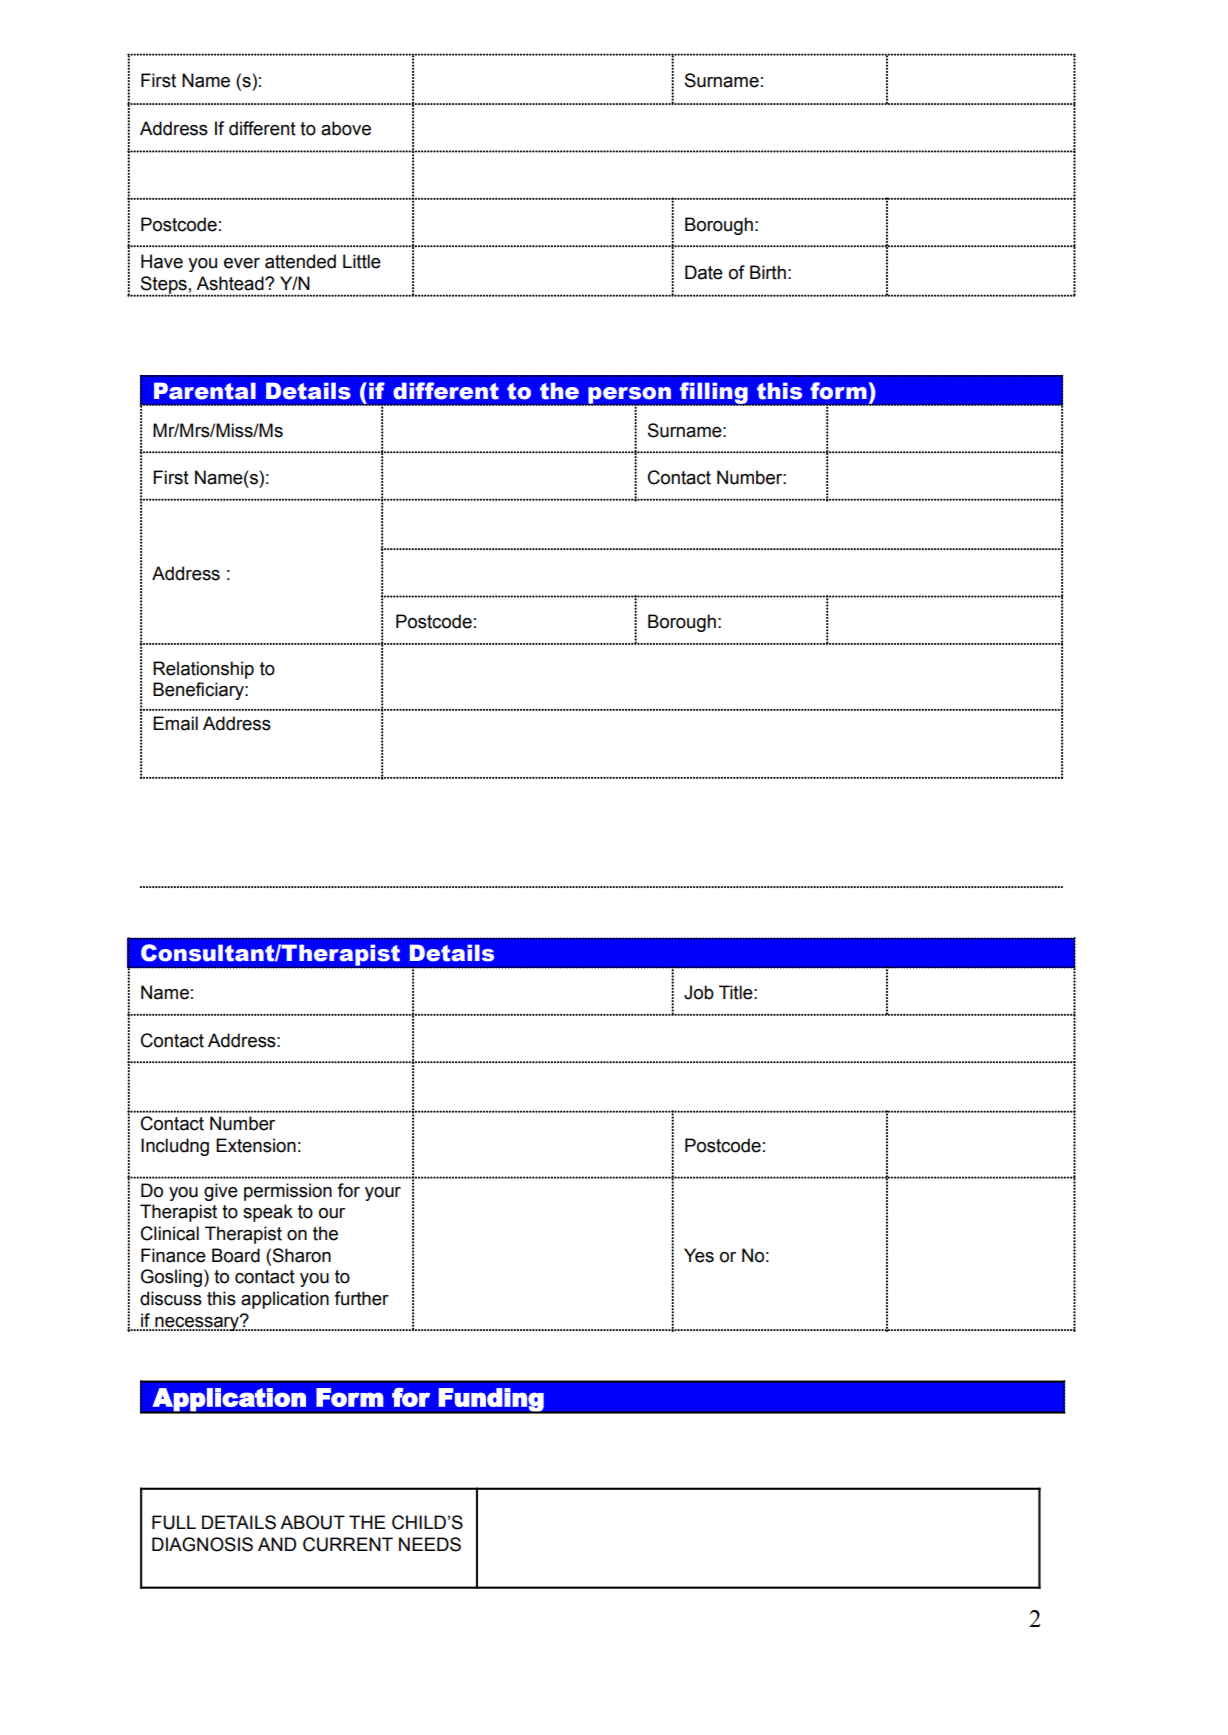 The height and width of the screenshot is (1735, 1228). I want to click on Yes, so click(699, 1255).
